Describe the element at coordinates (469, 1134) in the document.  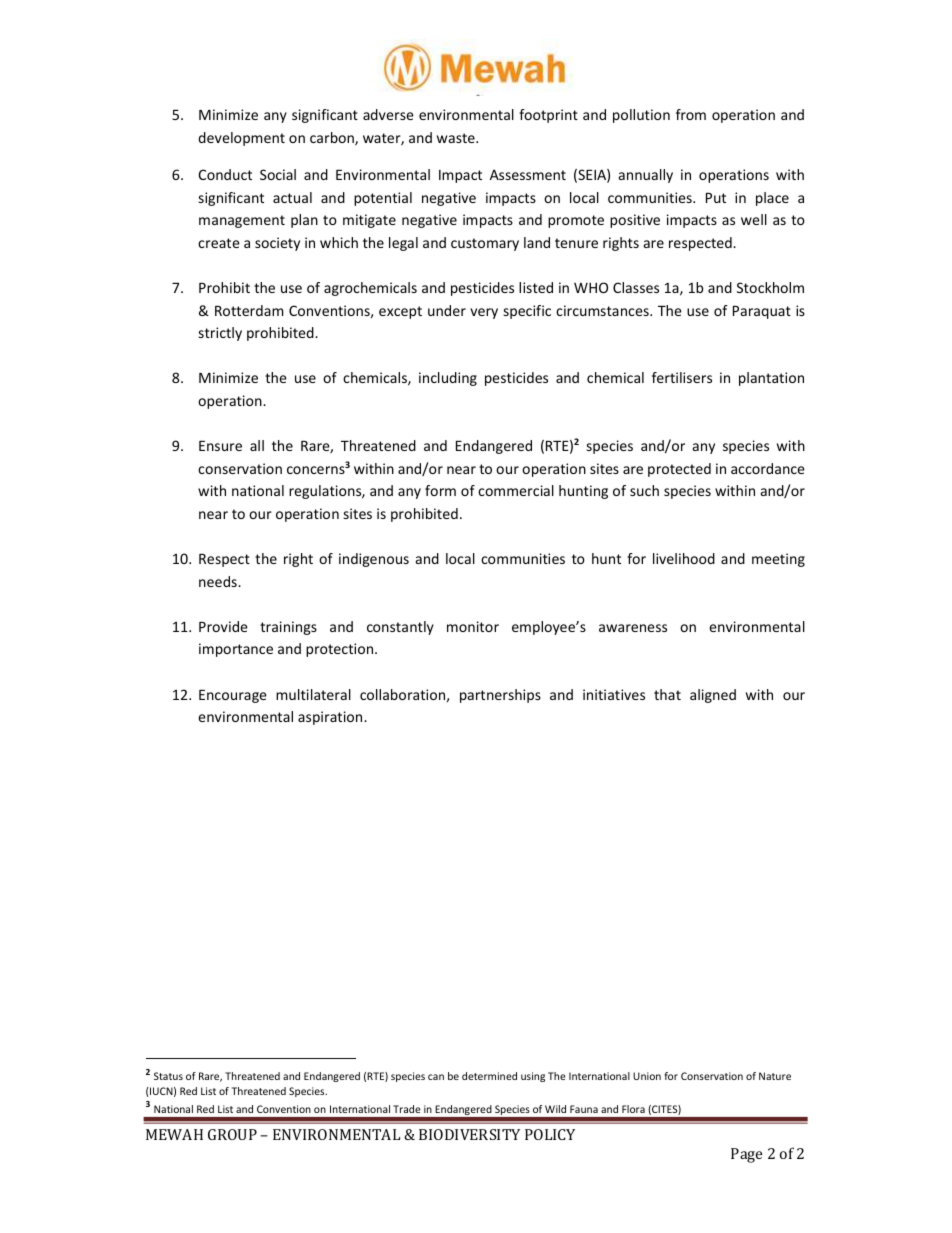
I see `BIODIVERSITY` at that location.
